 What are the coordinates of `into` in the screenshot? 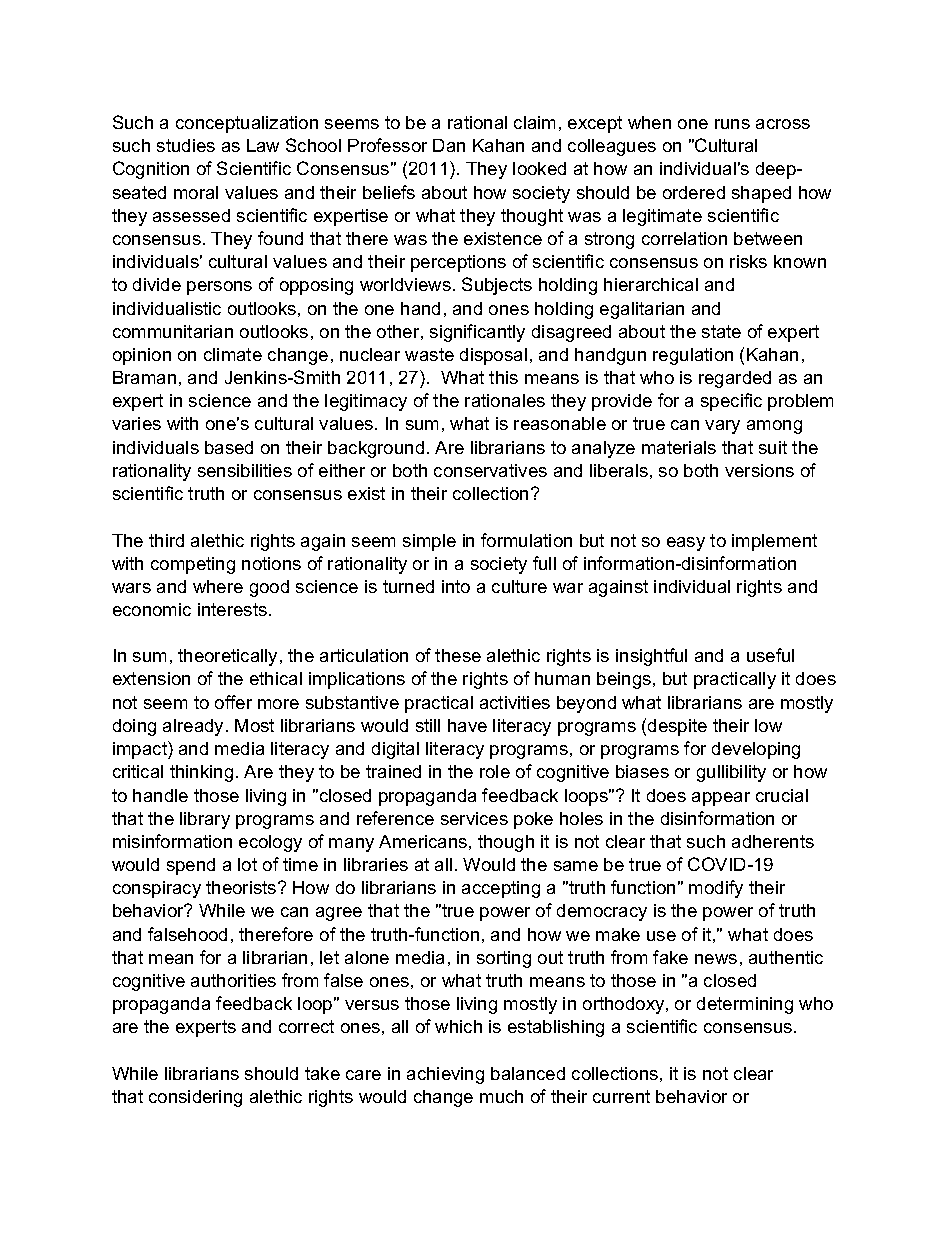 It's located at (456, 586).
